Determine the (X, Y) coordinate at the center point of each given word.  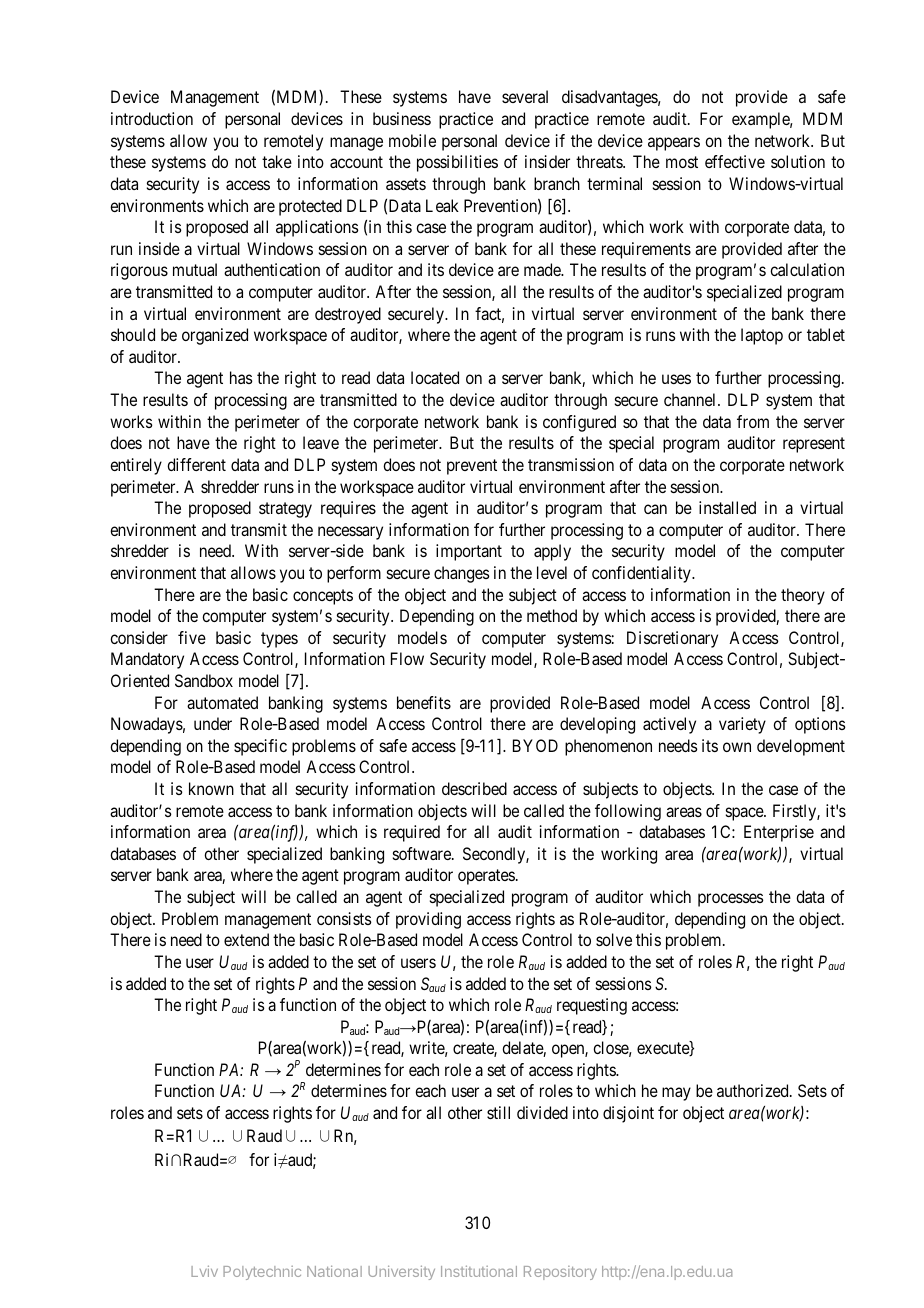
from (753, 421)
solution (798, 161)
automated (222, 702)
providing (428, 920)
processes (731, 900)
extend (246, 939)
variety (742, 725)
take (277, 161)
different (196, 464)
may (676, 1094)
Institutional (479, 1271)
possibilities (457, 163)
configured (579, 423)
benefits (424, 702)
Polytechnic (262, 1273)
